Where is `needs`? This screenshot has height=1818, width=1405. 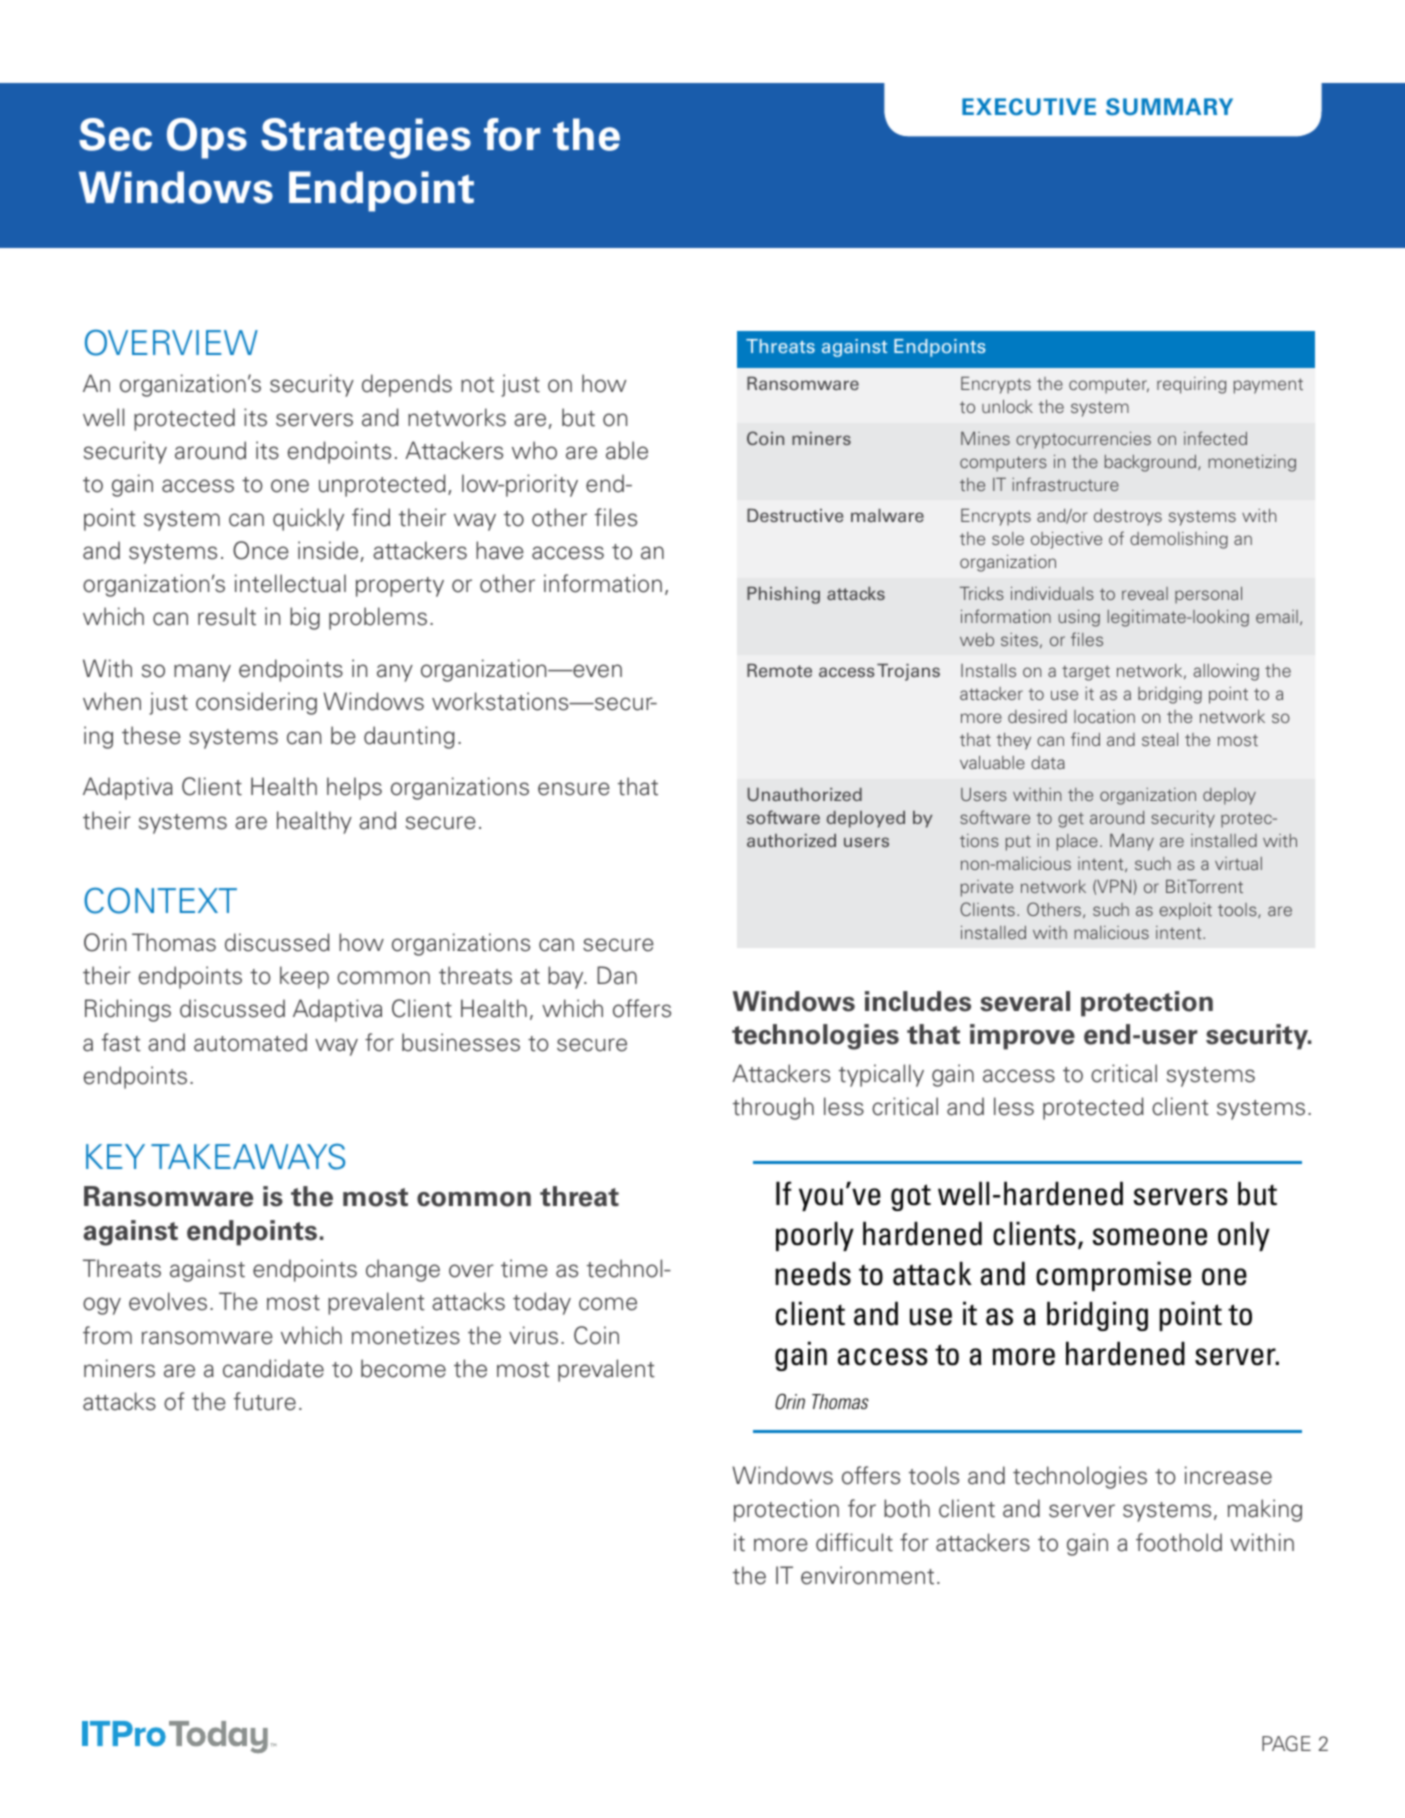
needs is located at coordinates (813, 1273).
